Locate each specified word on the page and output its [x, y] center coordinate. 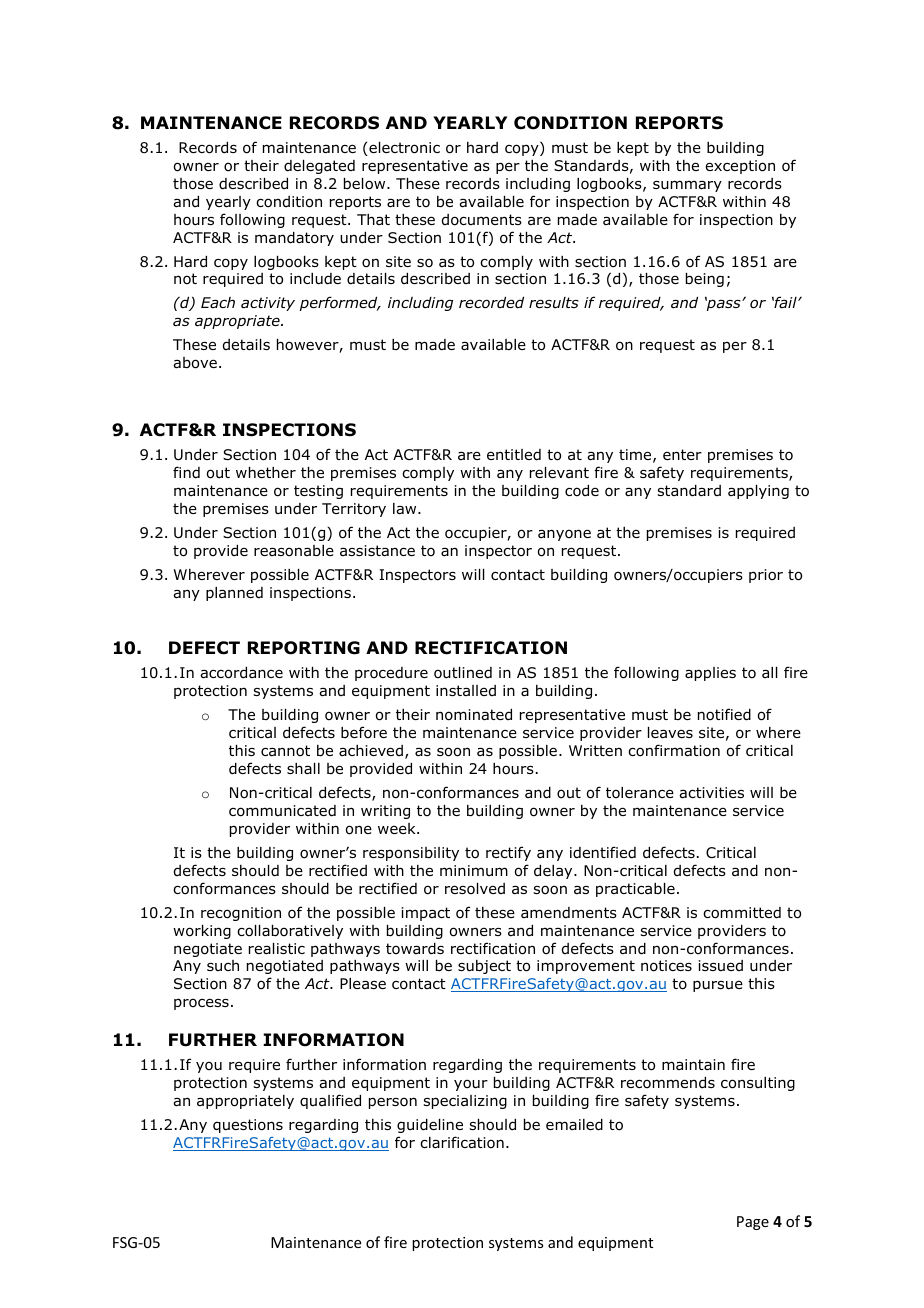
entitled [514, 455]
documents [482, 220]
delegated [319, 167]
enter [682, 454]
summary [687, 186]
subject [484, 967]
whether [266, 472]
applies [710, 674]
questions [248, 1126]
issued [720, 965]
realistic [277, 948]
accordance [241, 673]
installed [466, 691]
